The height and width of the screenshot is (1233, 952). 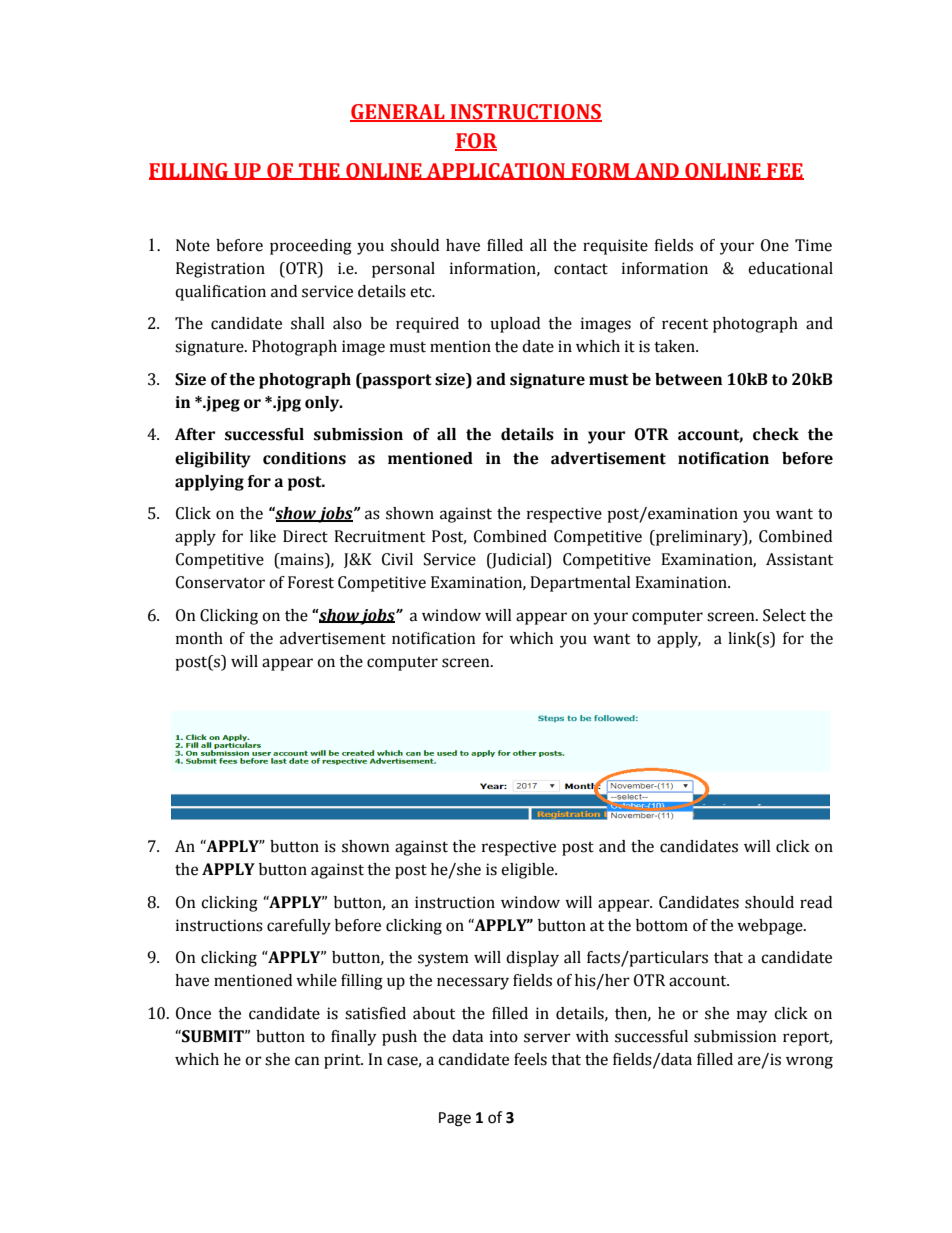 What do you see at coordinates (311, 582) in the screenshot?
I see `Forest` at bounding box center [311, 582].
